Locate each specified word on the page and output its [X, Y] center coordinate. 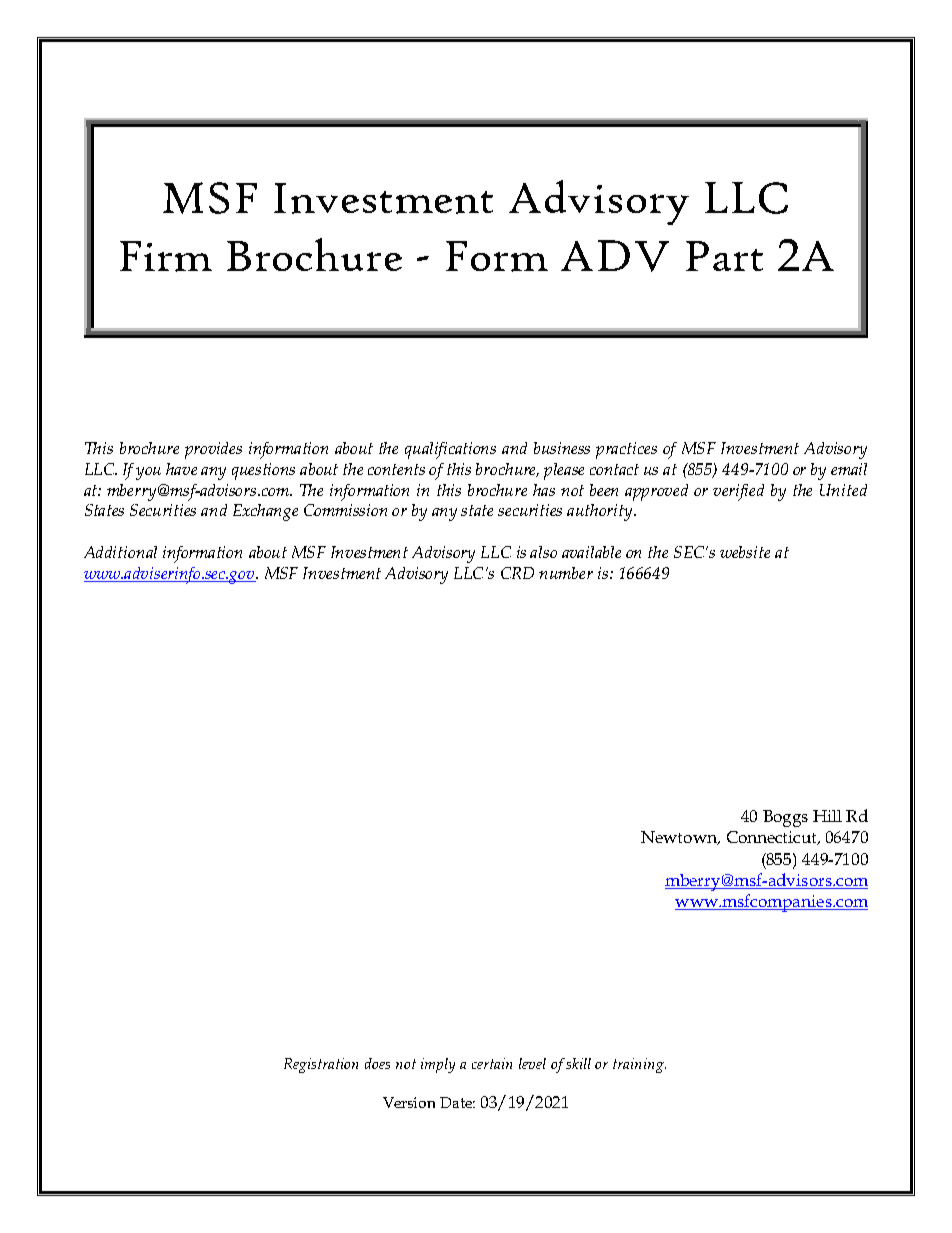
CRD [517, 573]
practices [626, 450]
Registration [321, 1065]
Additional [120, 552]
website [745, 552]
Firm [166, 256]
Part [724, 256]
